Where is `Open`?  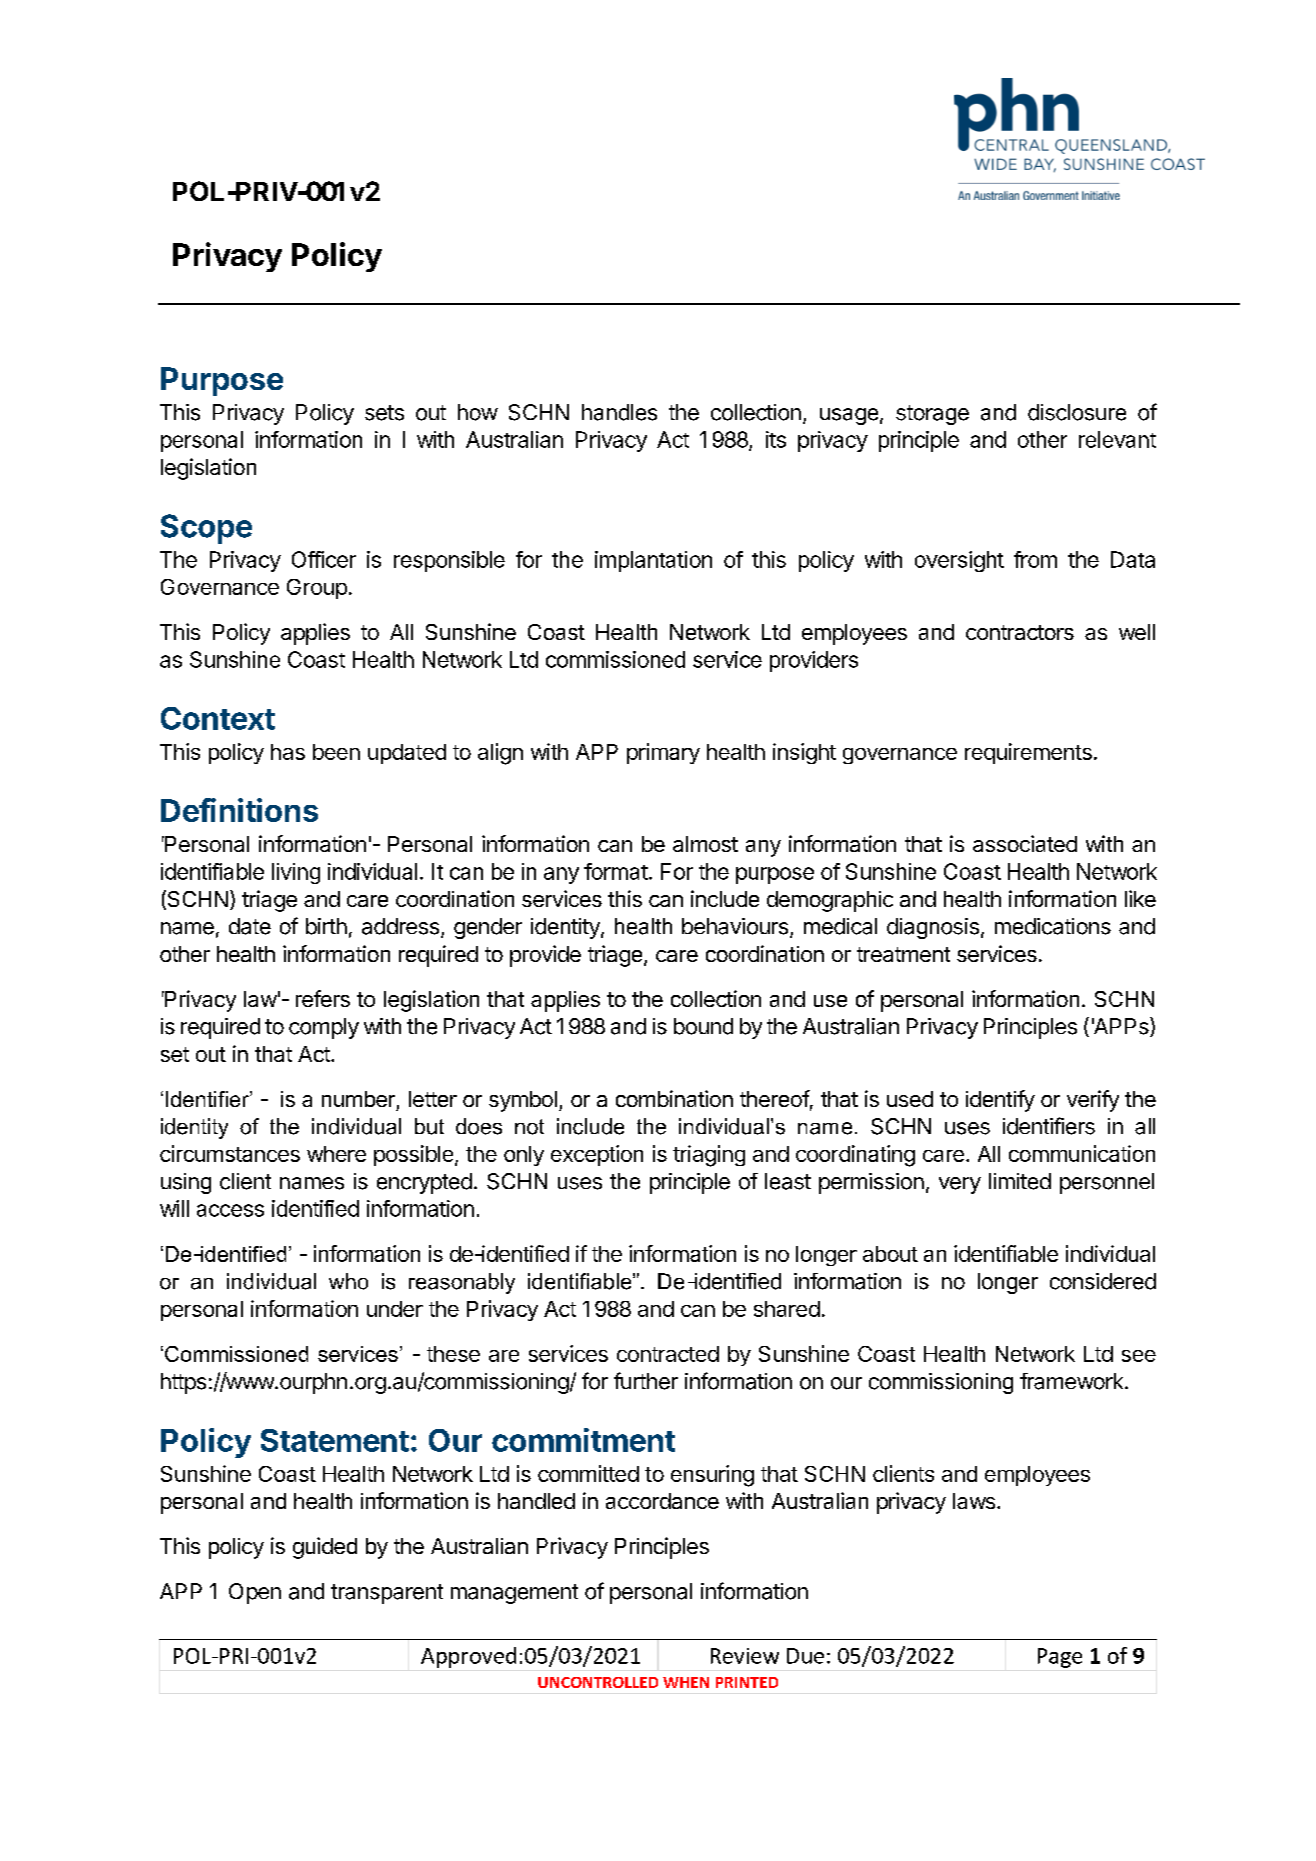 Open is located at coordinates (255, 1593).
